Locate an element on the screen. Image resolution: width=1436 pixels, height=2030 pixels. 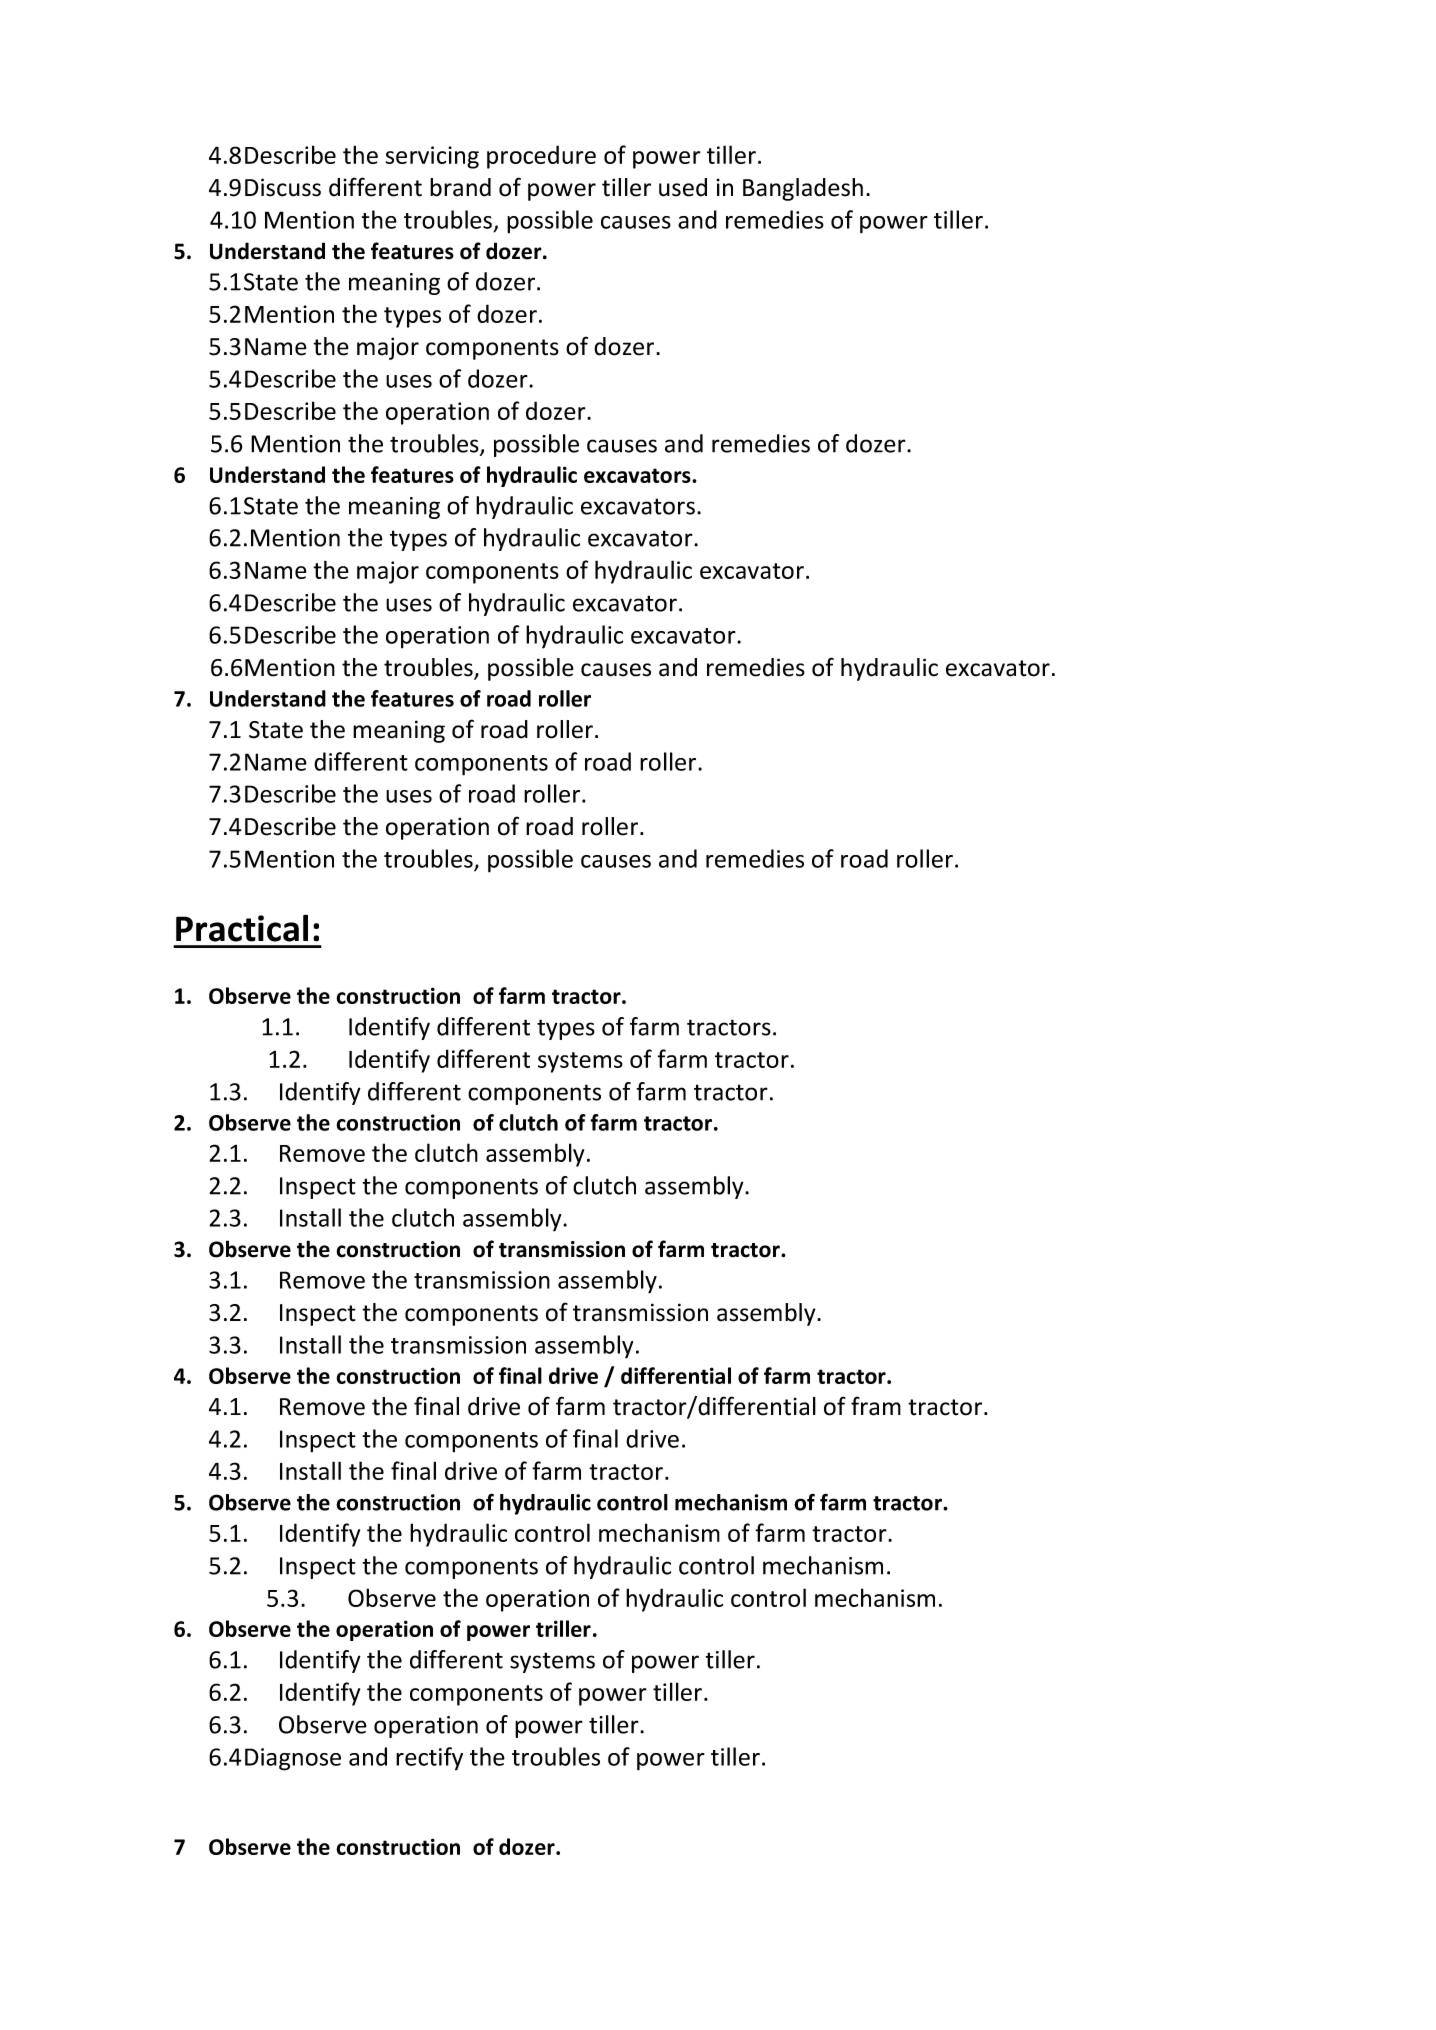
servicing is located at coordinates (432, 157).
